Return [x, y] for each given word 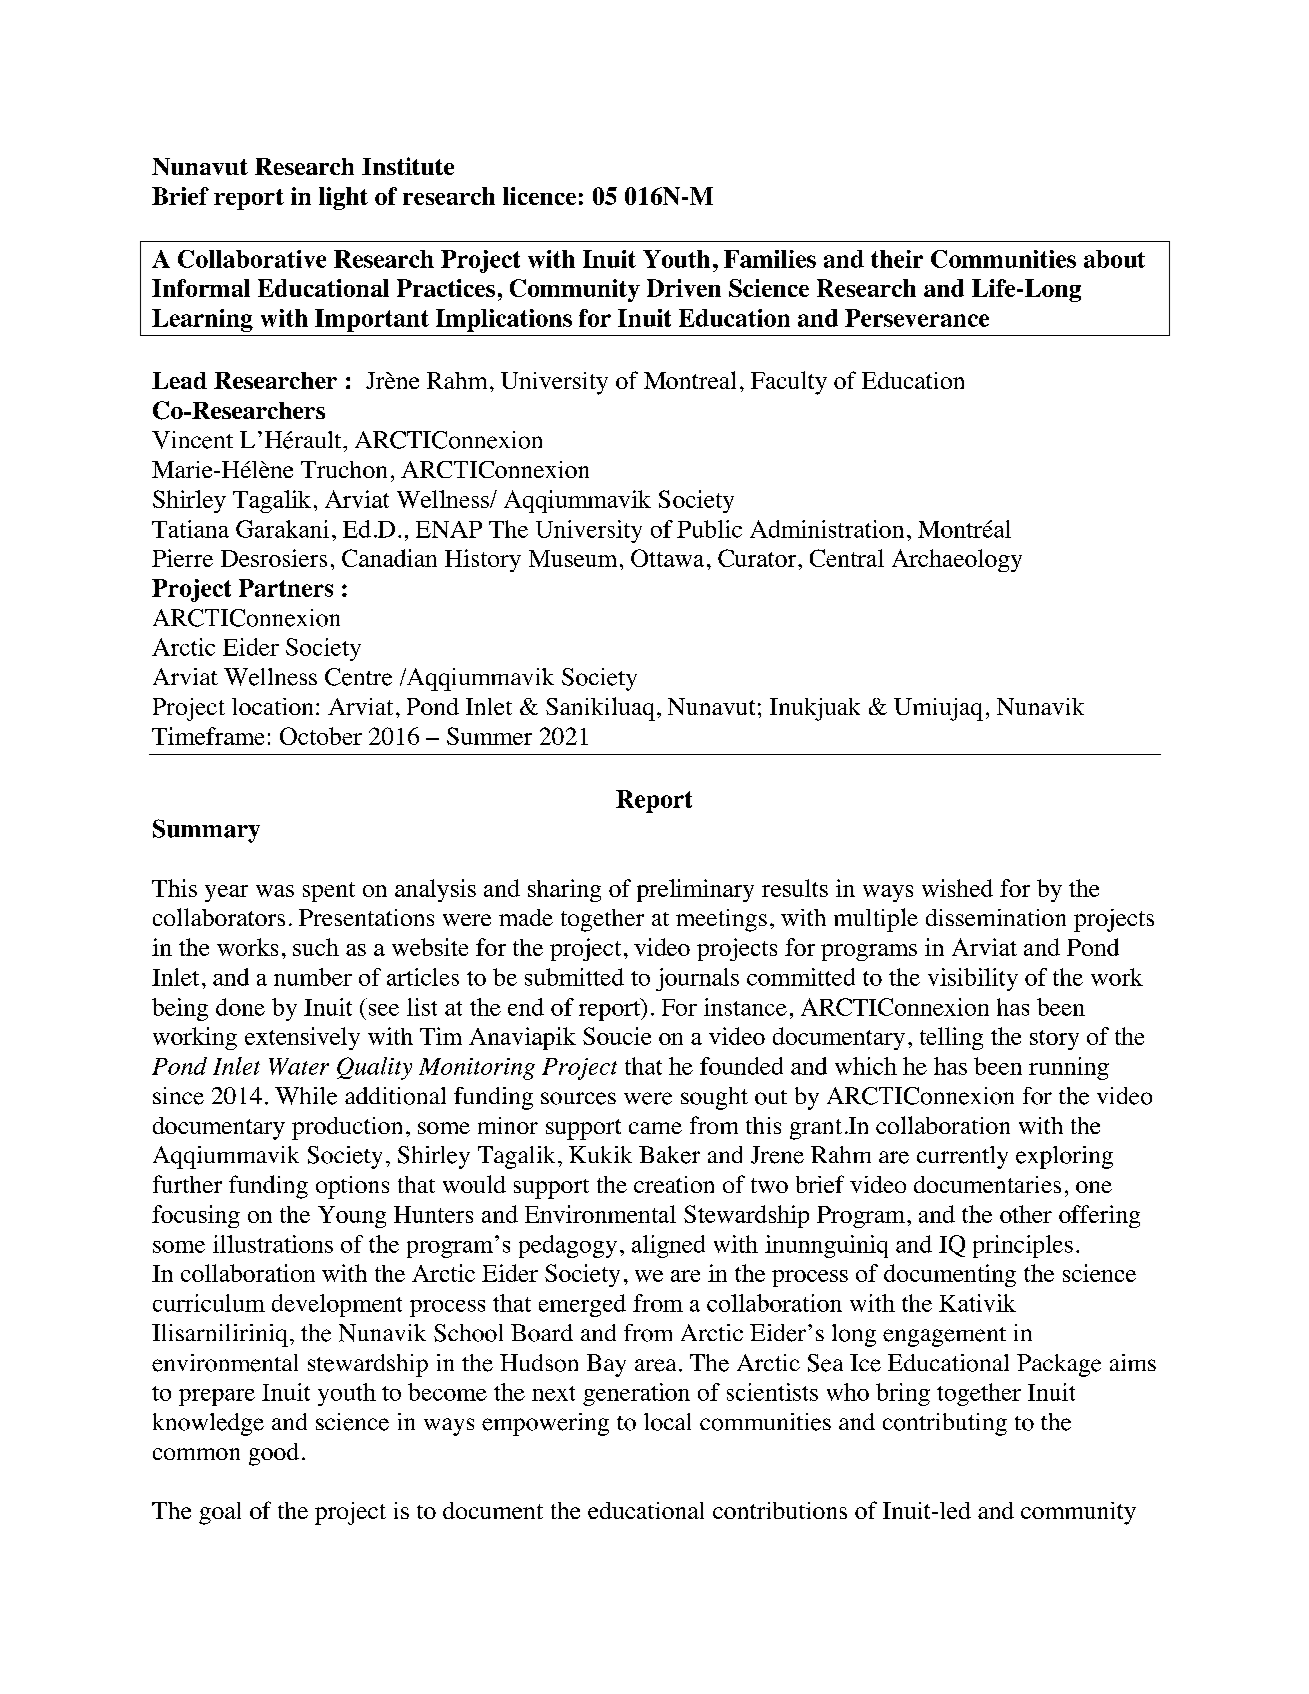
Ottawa [667, 558]
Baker [669, 1155]
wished [957, 888]
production [347, 1128]
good [274, 1454]
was [275, 891]
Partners [286, 588]
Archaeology [957, 560]
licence [539, 196]
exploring [1064, 1157]
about [1114, 259]
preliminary [695, 890]
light [343, 198]
